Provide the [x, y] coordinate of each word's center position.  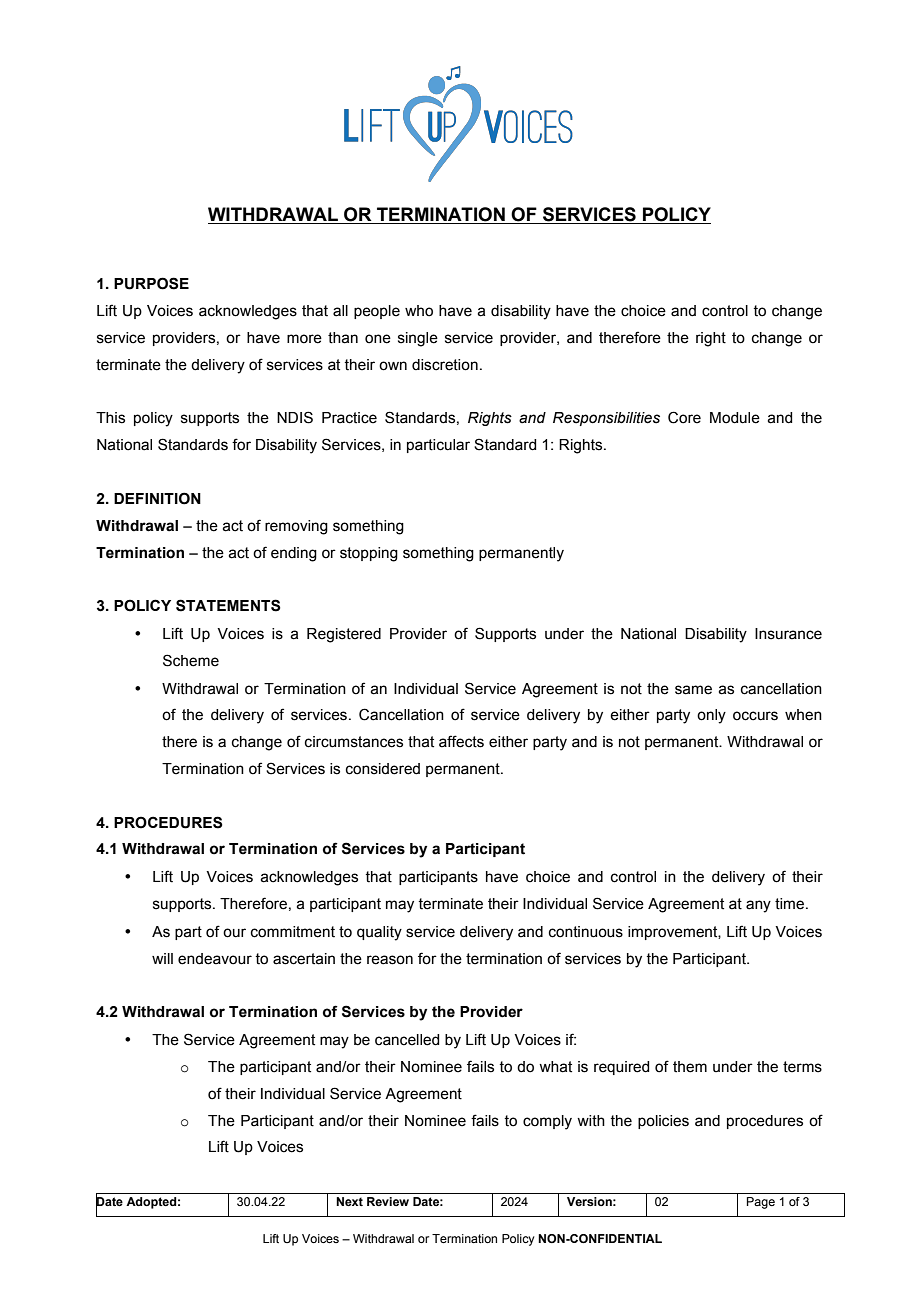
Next [349, 1201]
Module [735, 418]
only [711, 716]
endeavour [215, 959]
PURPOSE [151, 283]
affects [461, 741]
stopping [369, 554]
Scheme [191, 660]
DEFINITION [157, 498]
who [419, 311]
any [758, 906]
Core [684, 417]
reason [390, 960]
